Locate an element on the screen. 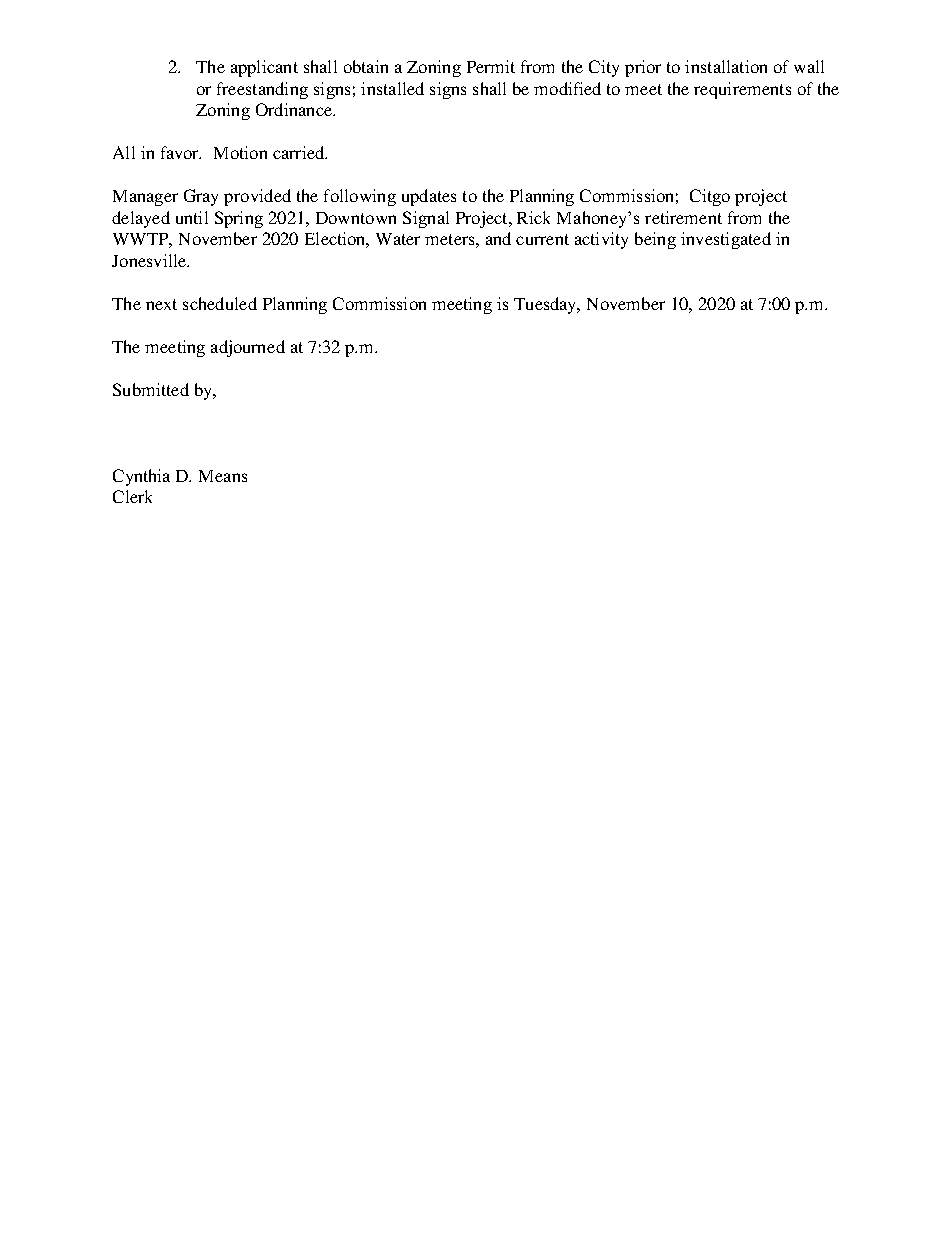 This screenshot has width=952, height=1233. scheduled is located at coordinates (220, 303).
